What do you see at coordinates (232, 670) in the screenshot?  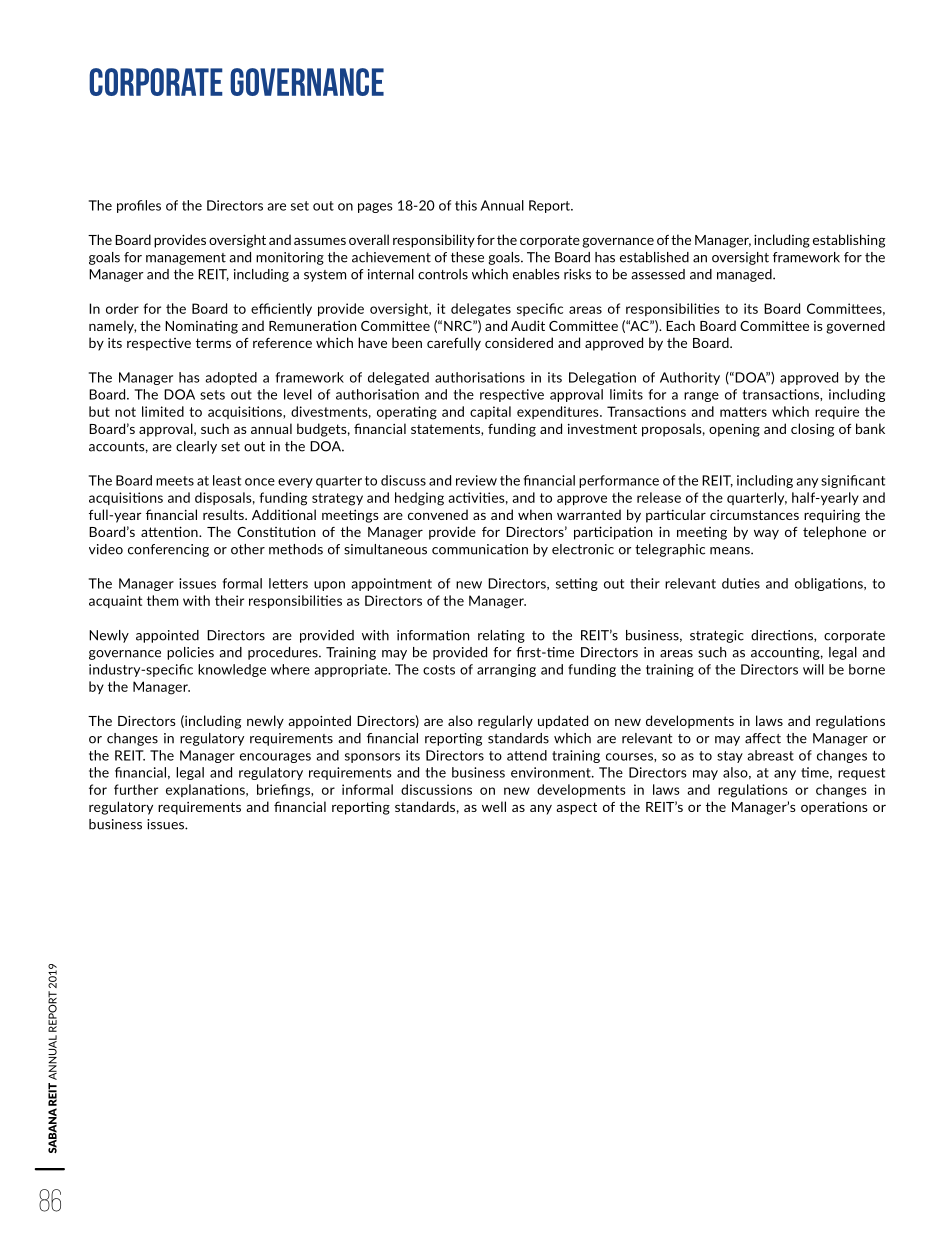 I see `knowledge` at bounding box center [232, 670].
